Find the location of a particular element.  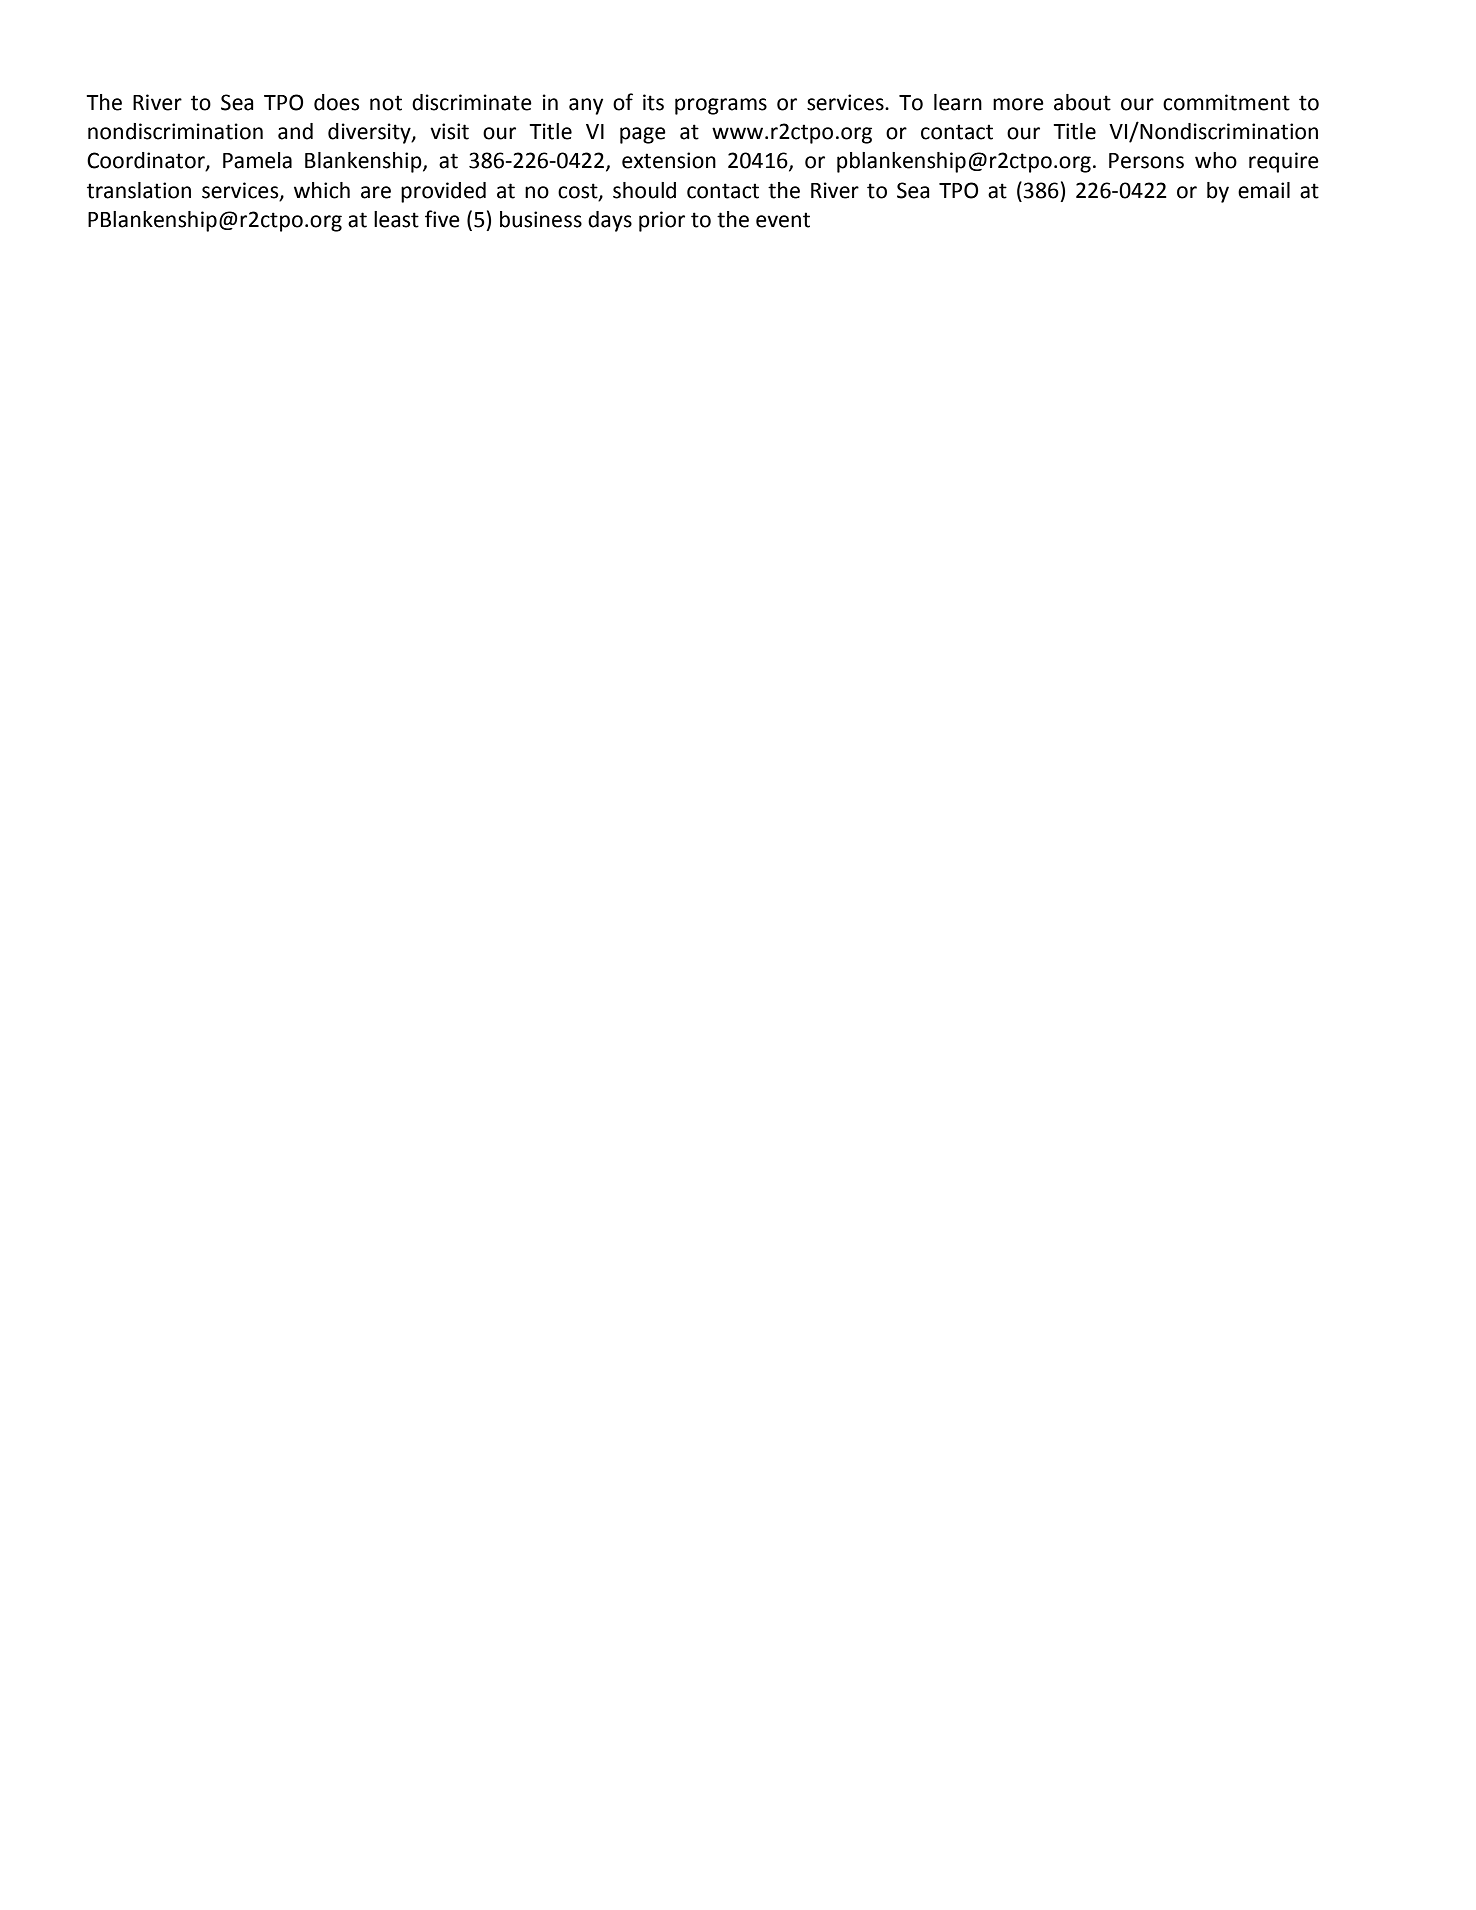

programs is located at coordinates (721, 106).
